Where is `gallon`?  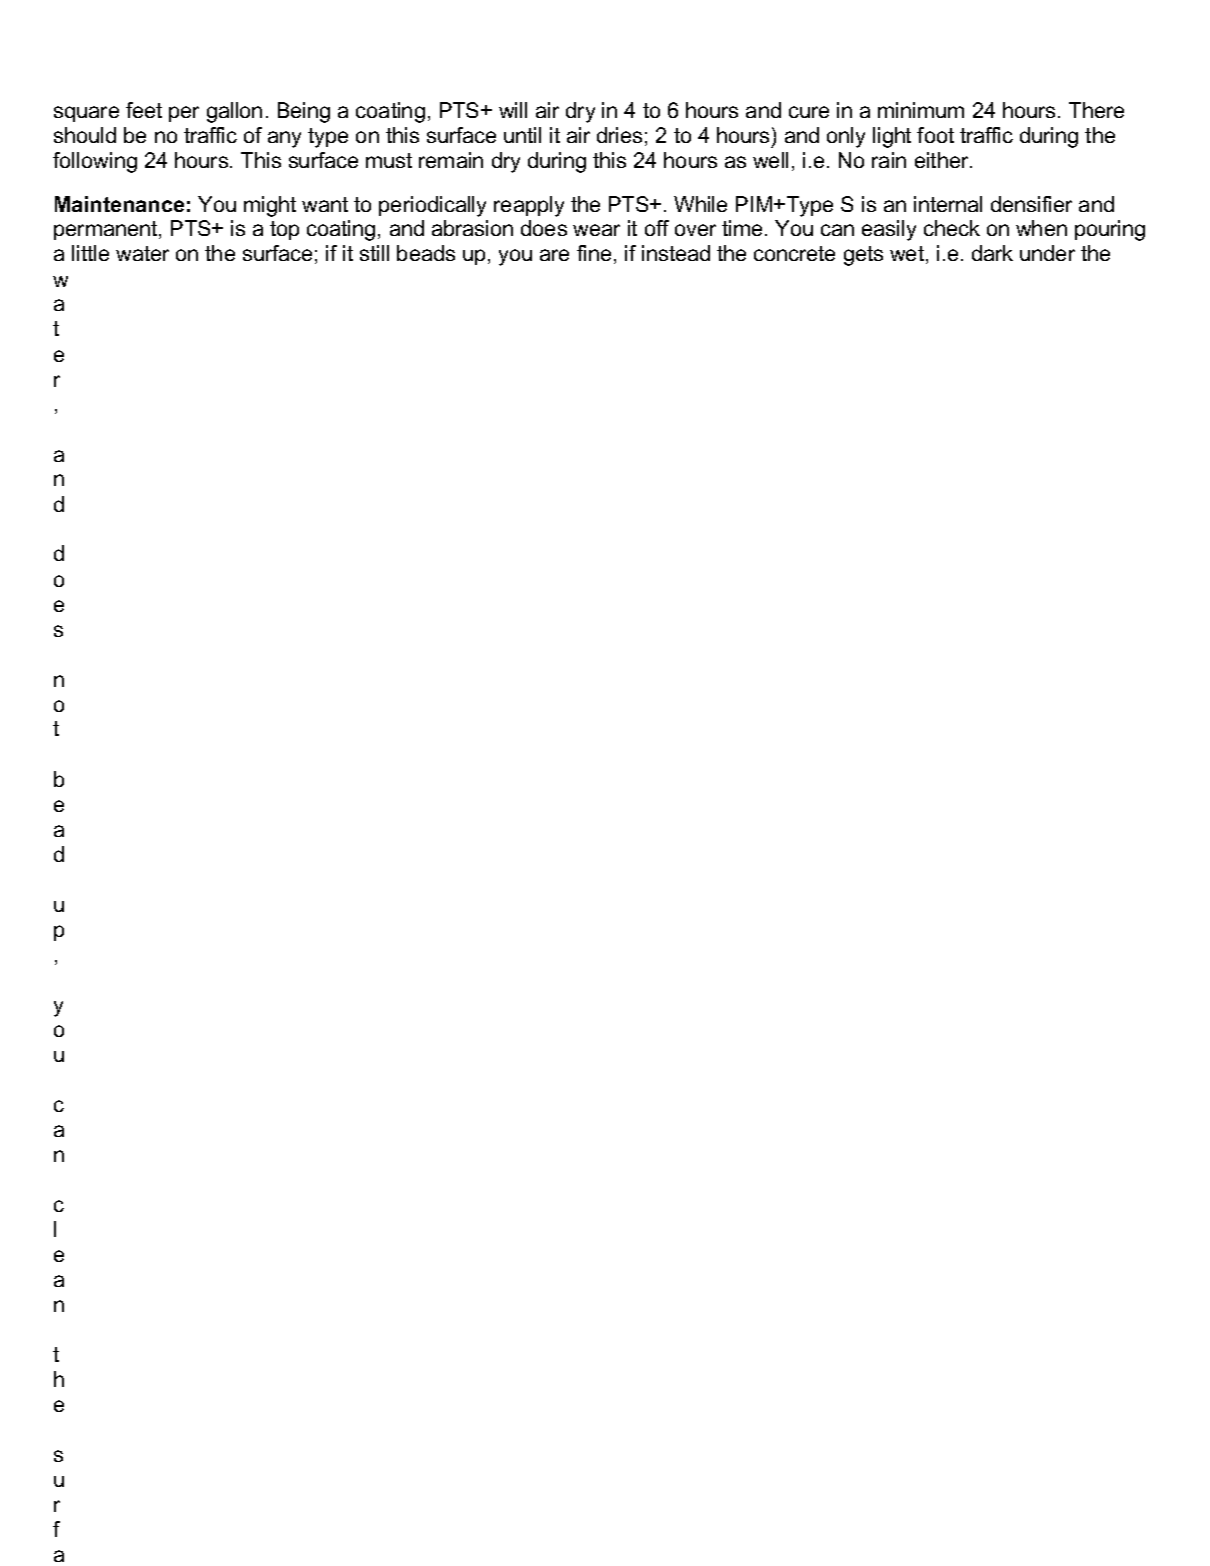
gallon is located at coordinates (234, 112).
